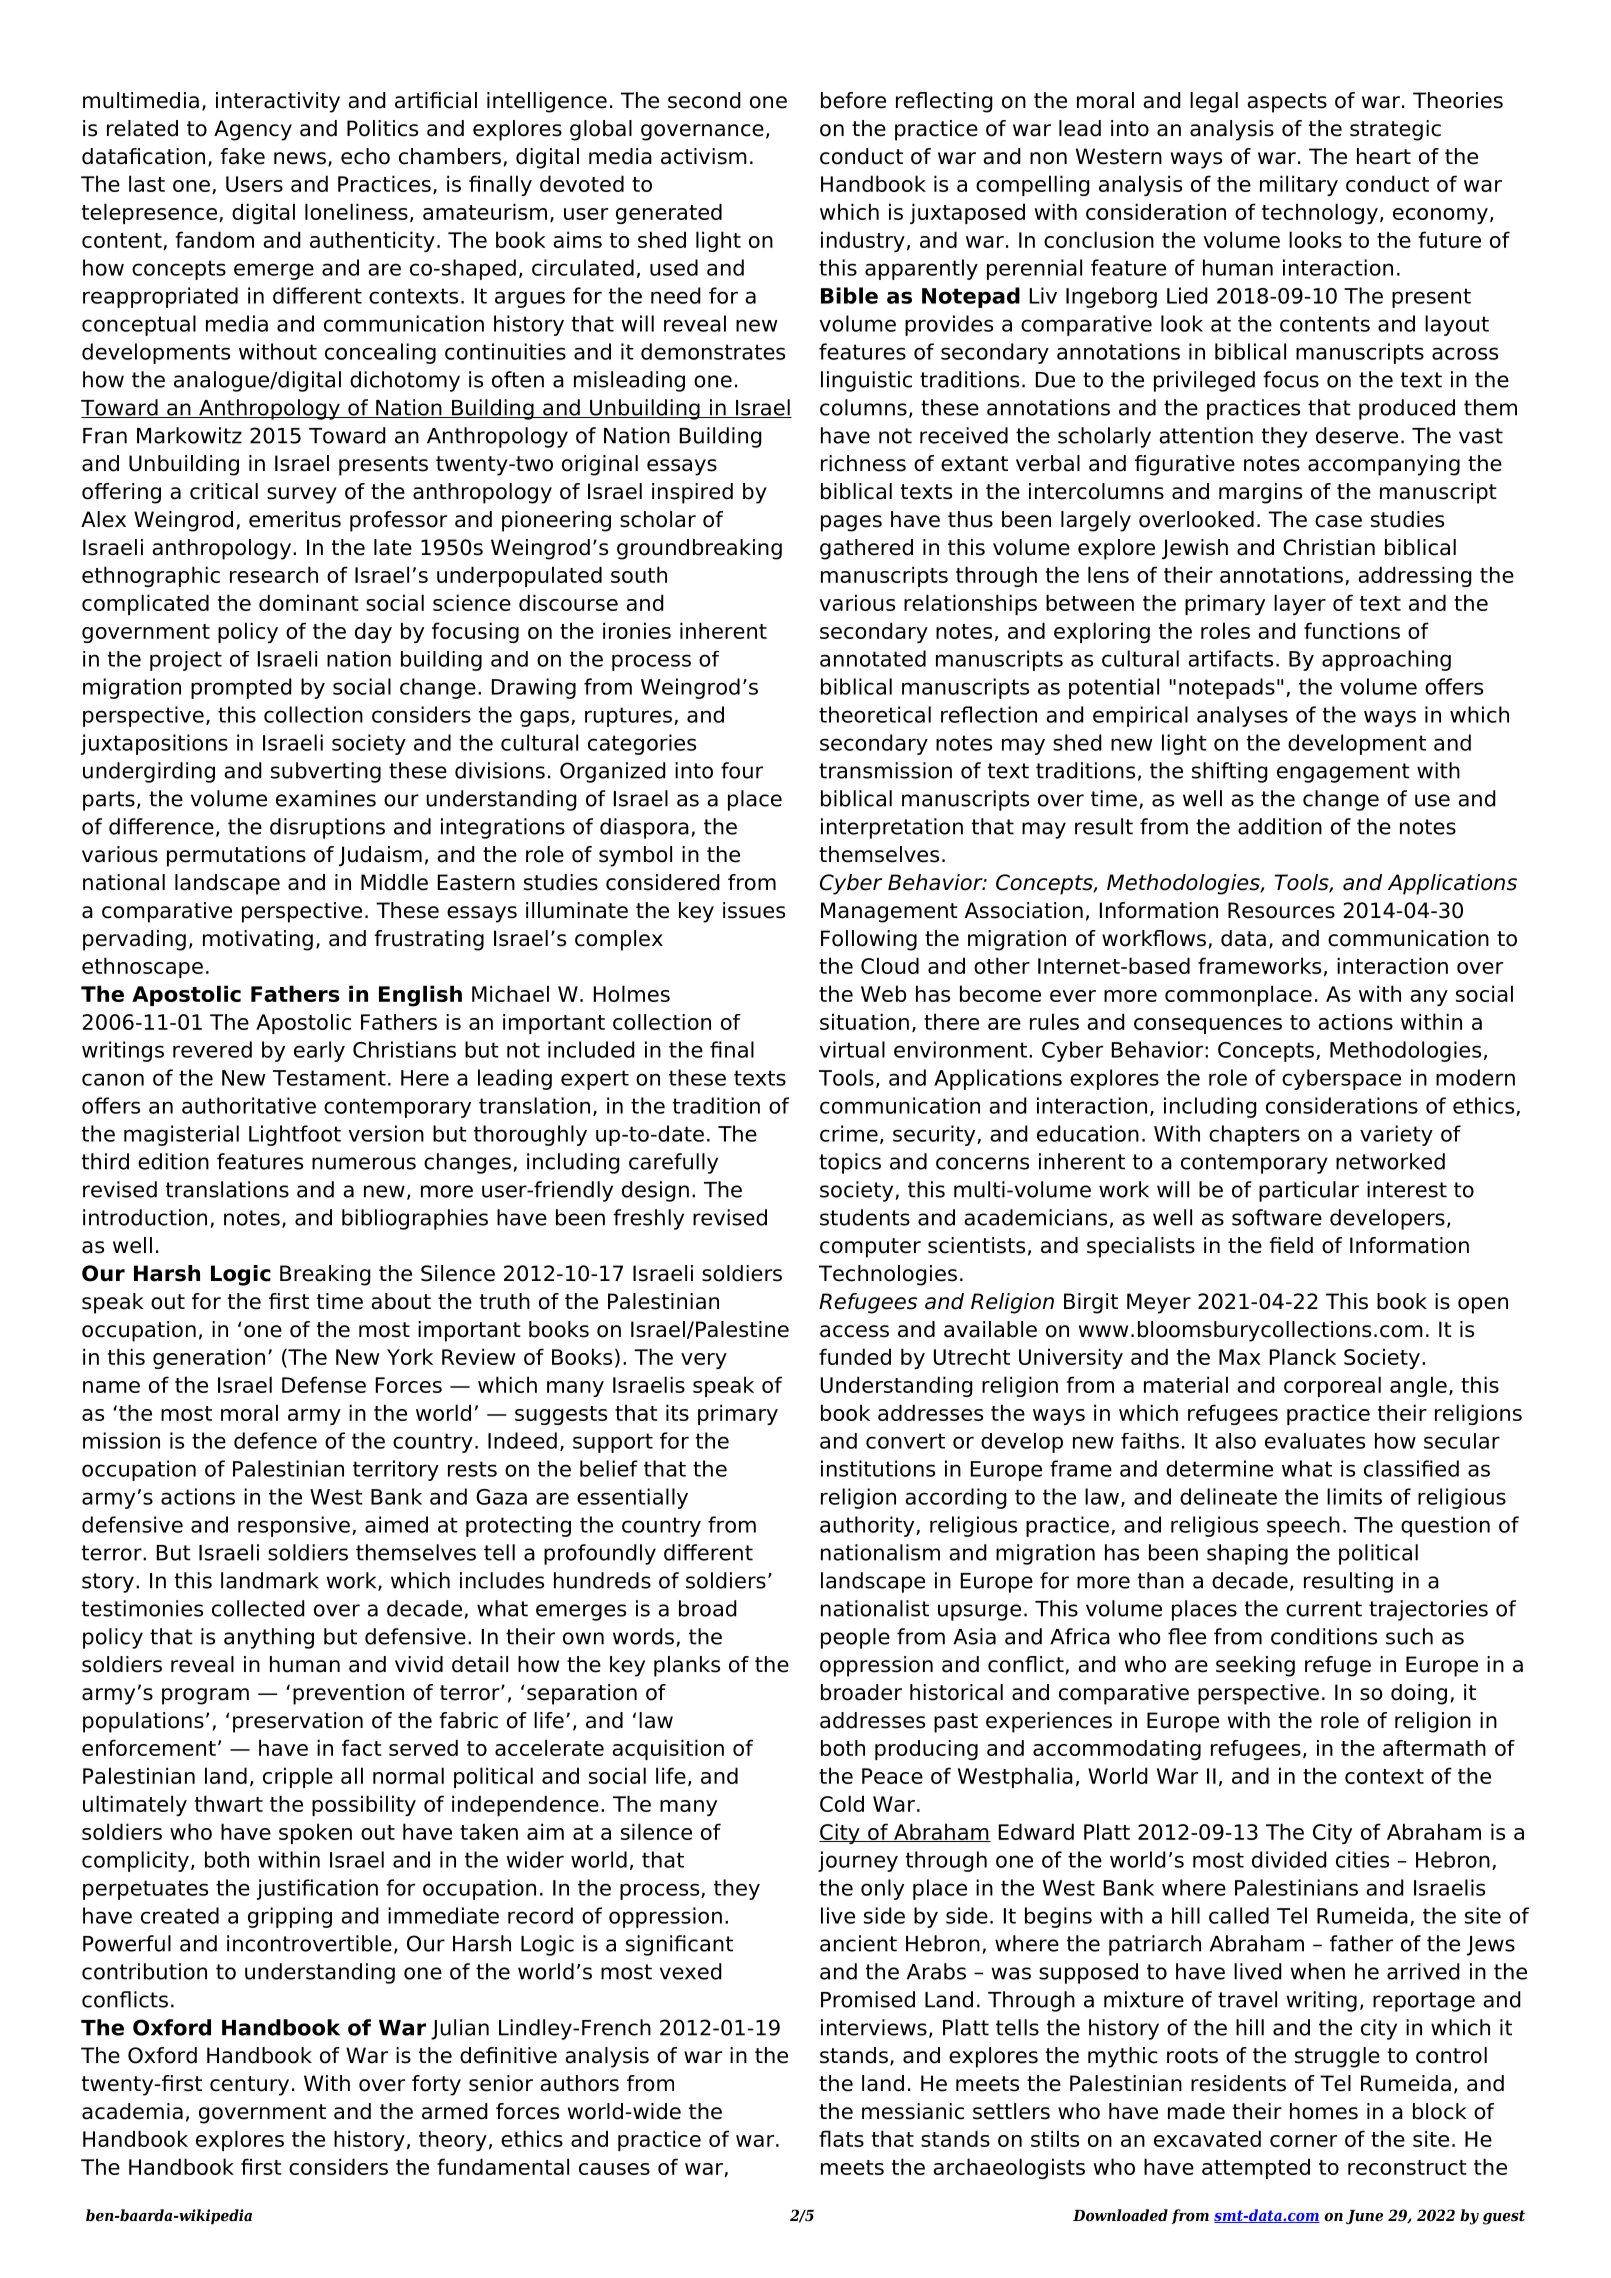  I want to click on Following, so click(869, 940).
